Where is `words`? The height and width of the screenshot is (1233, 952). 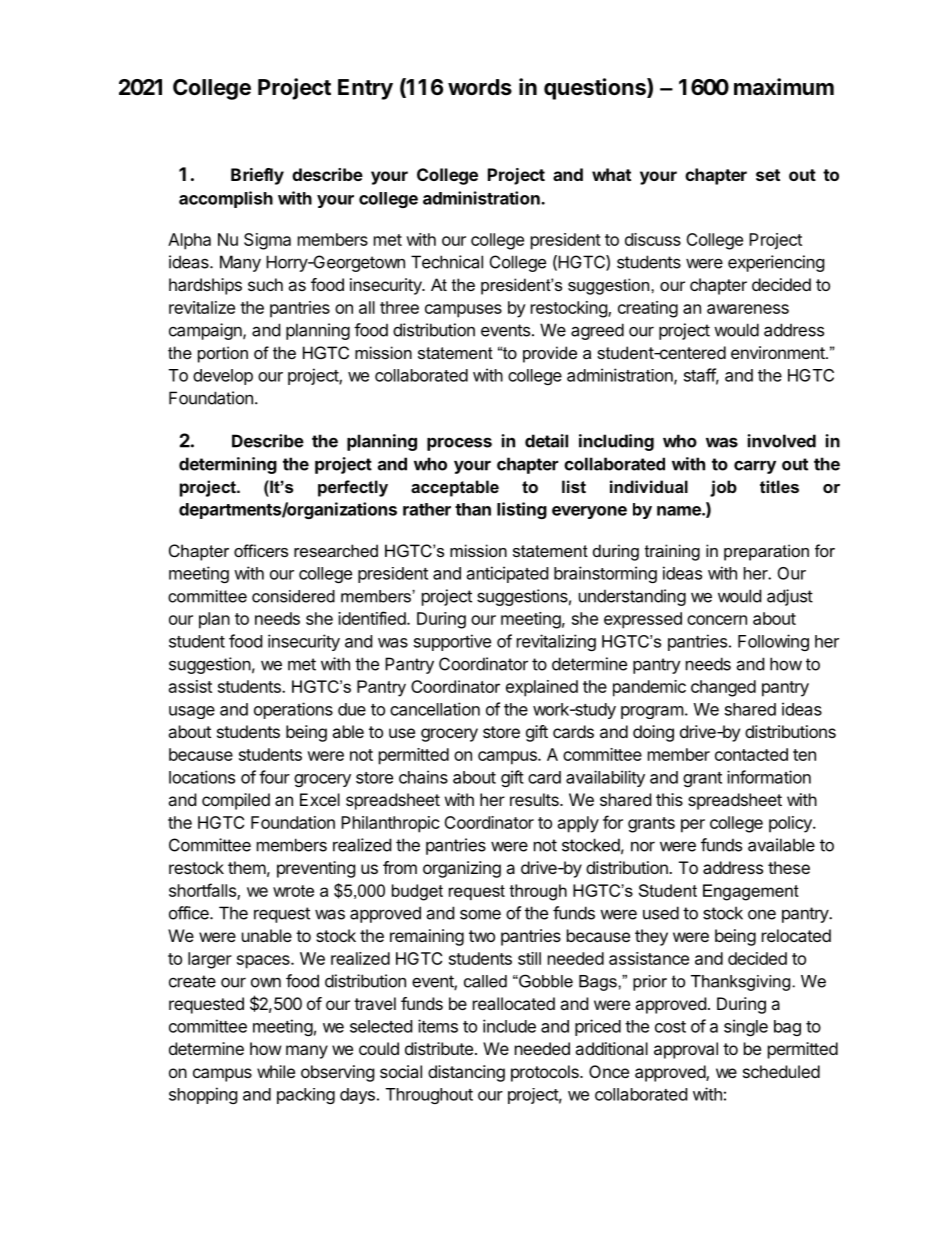 words is located at coordinates (480, 87).
